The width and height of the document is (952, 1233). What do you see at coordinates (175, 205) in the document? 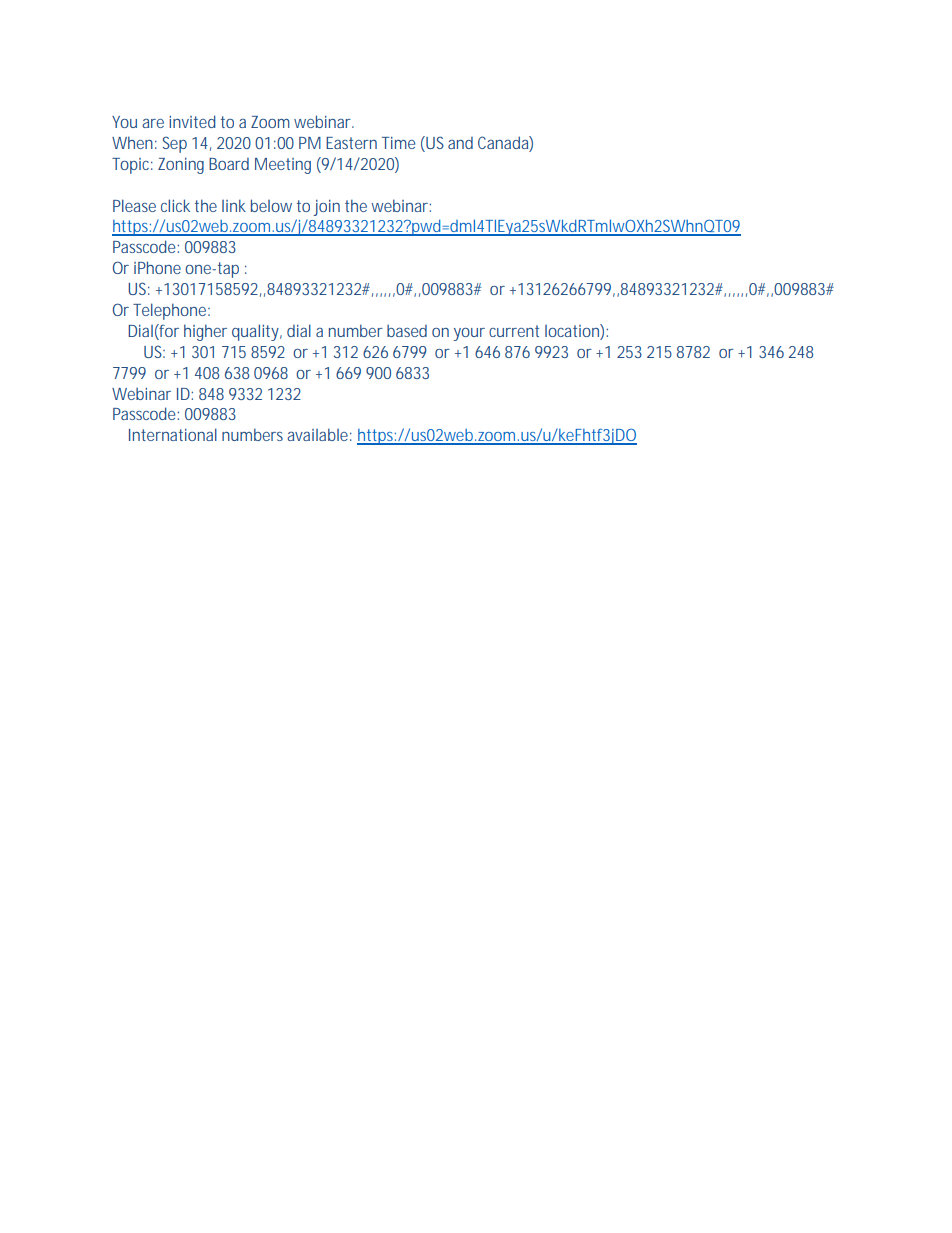
I see `click` at bounding box center [175, 205].
